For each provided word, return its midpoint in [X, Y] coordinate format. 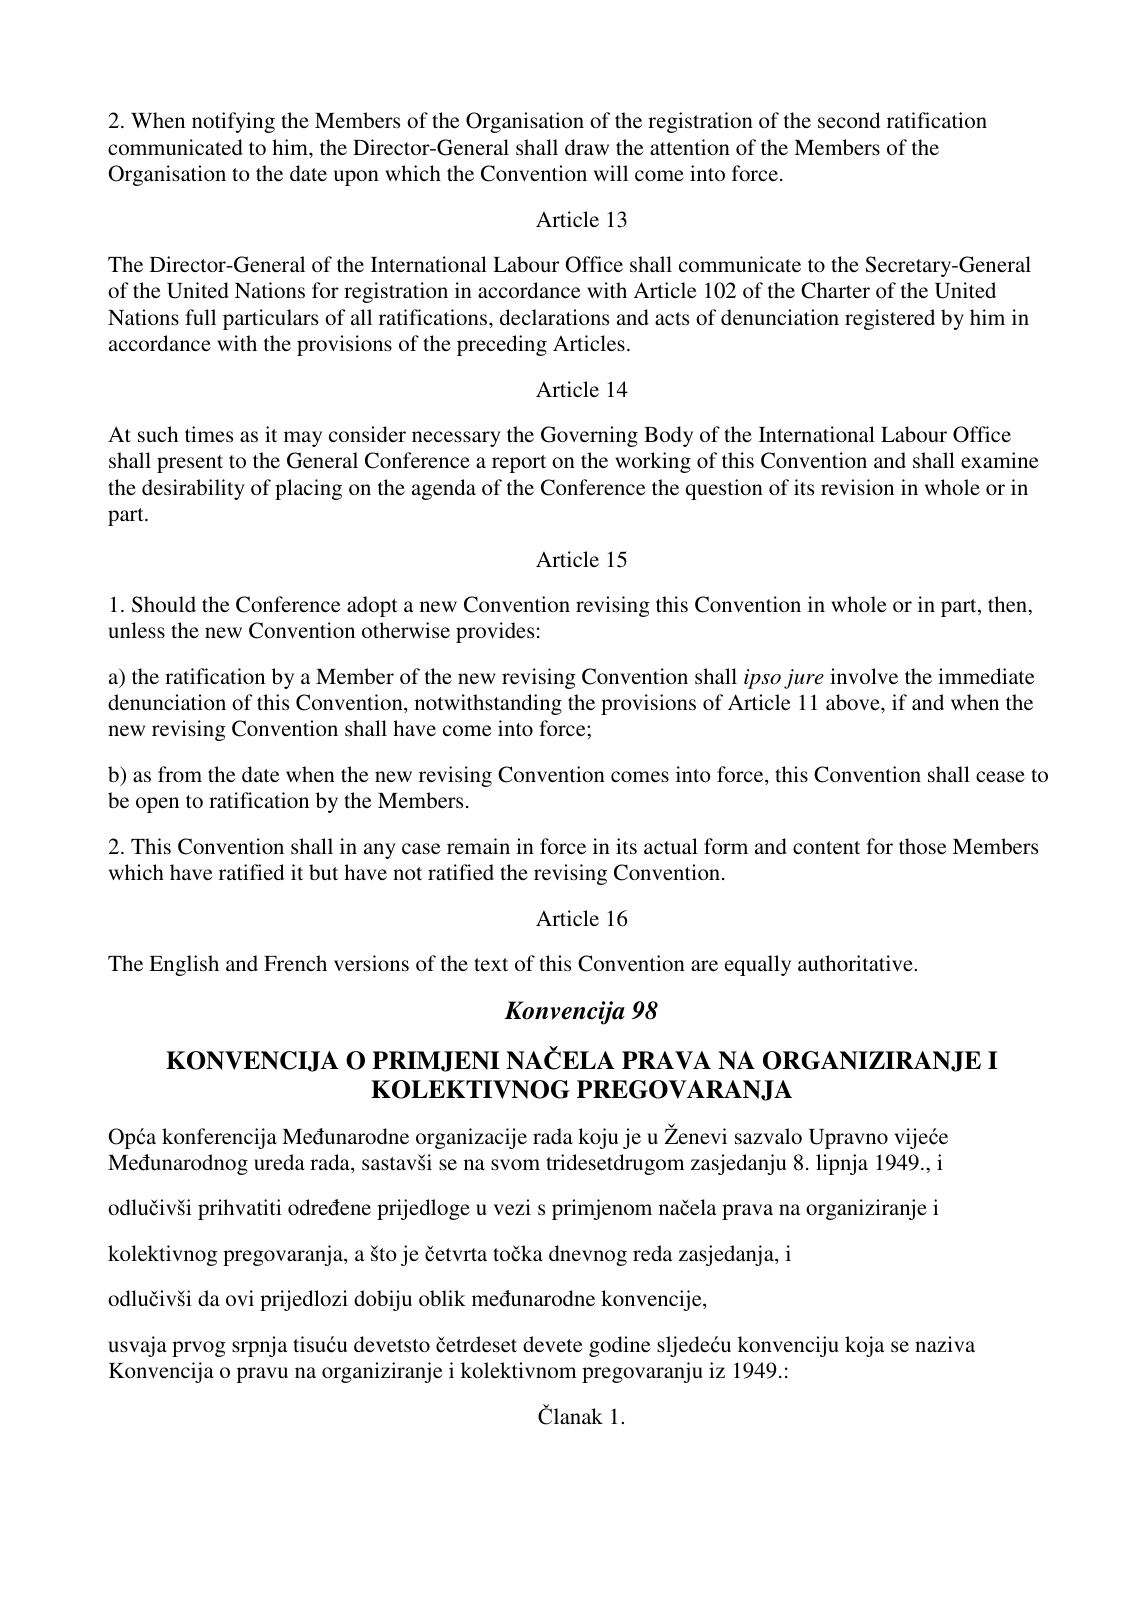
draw [587, 147]
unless [136, 630]
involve [864, 676]
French [295, 963]
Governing [589, 436]
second [849, 120]
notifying [233, 122]
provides [495, 632]
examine [1000, 460]
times [209, 434]
